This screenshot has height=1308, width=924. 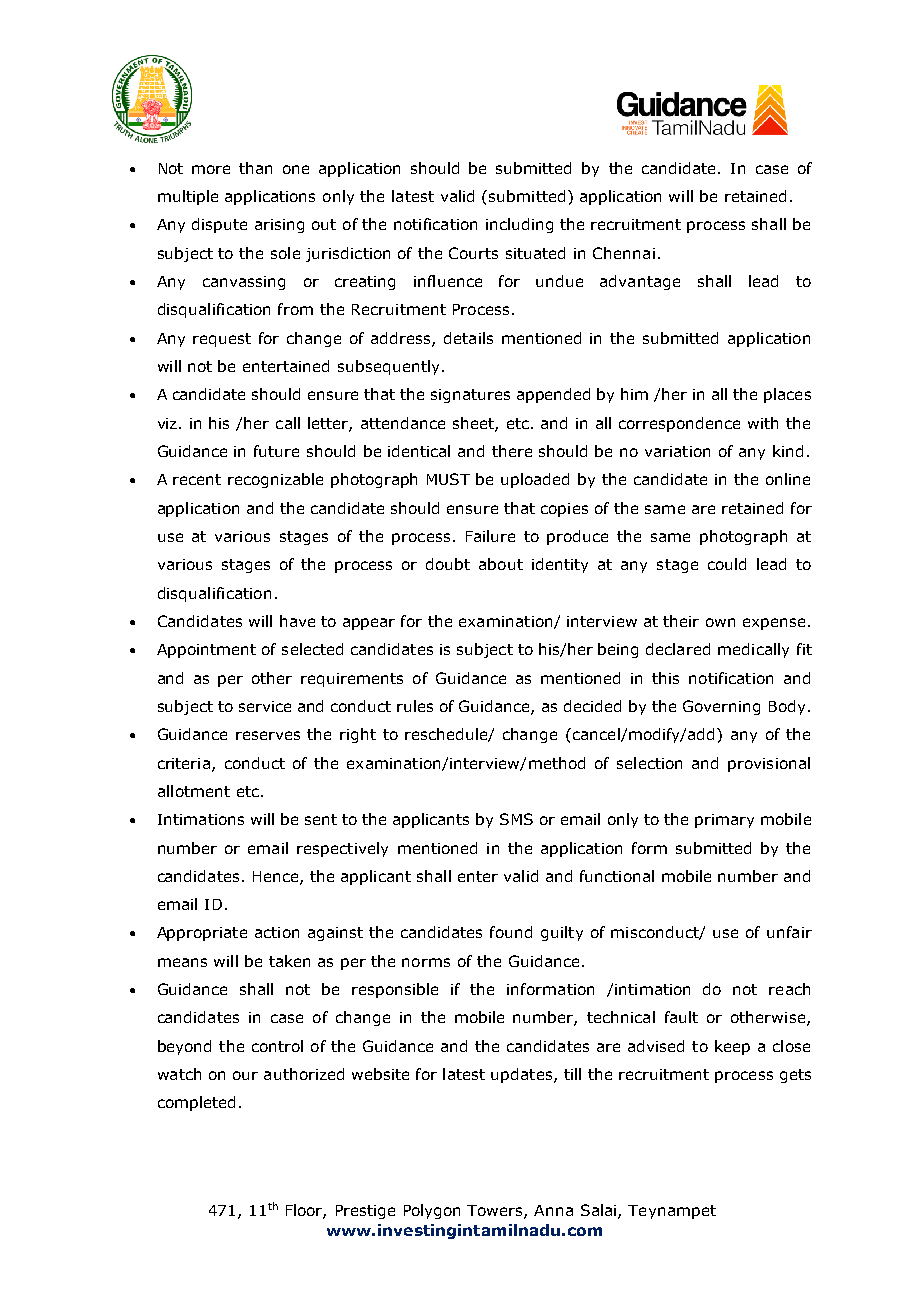 What do you see at coordinates (196, 1103) in the screenshot?
I see `completed` at bounding box center [196, 1103].
